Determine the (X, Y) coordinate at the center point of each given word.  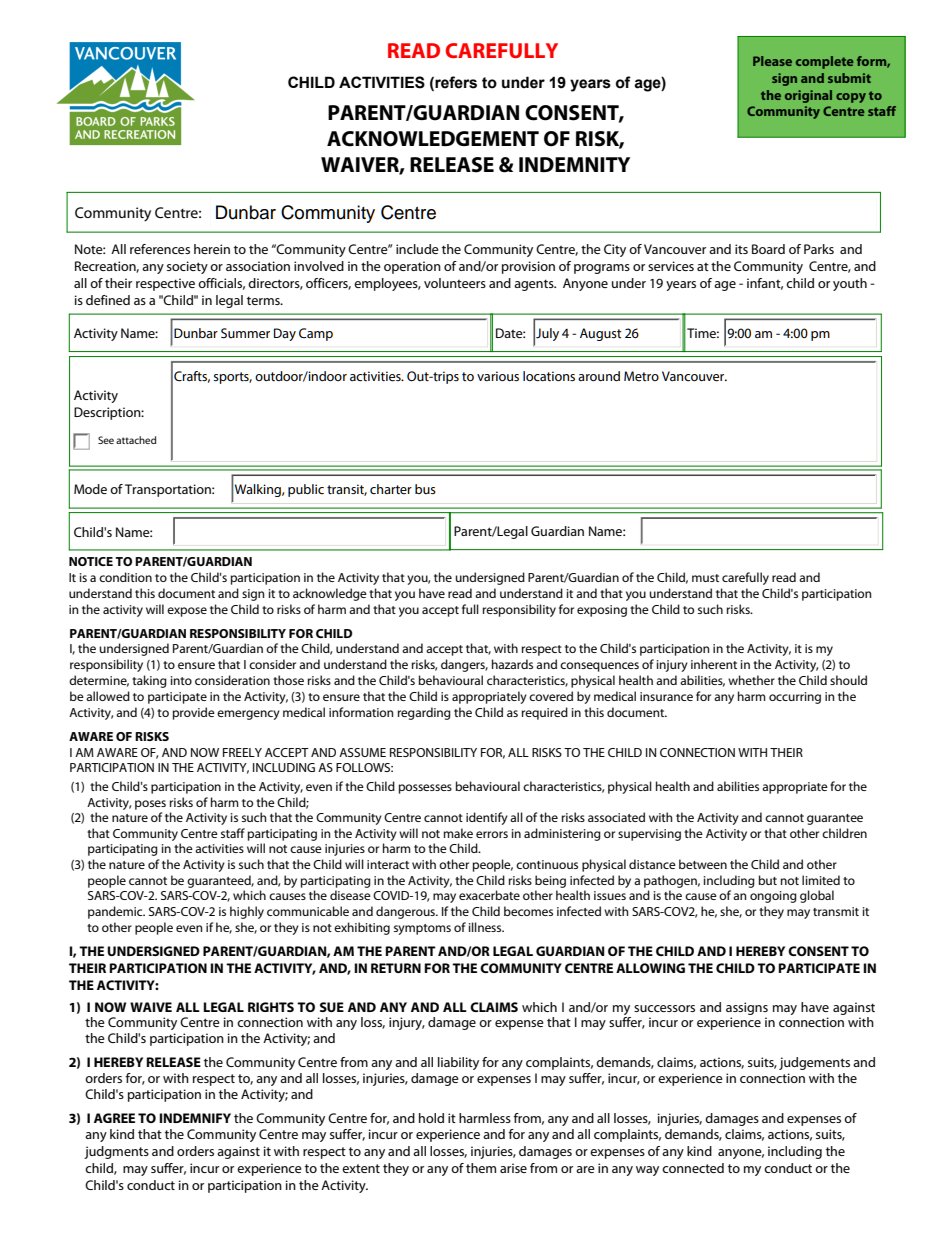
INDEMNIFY (195, 1118)
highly (247, 912)
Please (772, 61)
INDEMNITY (574, 164)
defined (108, 300)
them (481, 1168)
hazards (512, 664)
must (705, 578)
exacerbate (489, 895)
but (767, 880)
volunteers (455, 283)
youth (850, 284)
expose (187, 612)
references (160, 249)
